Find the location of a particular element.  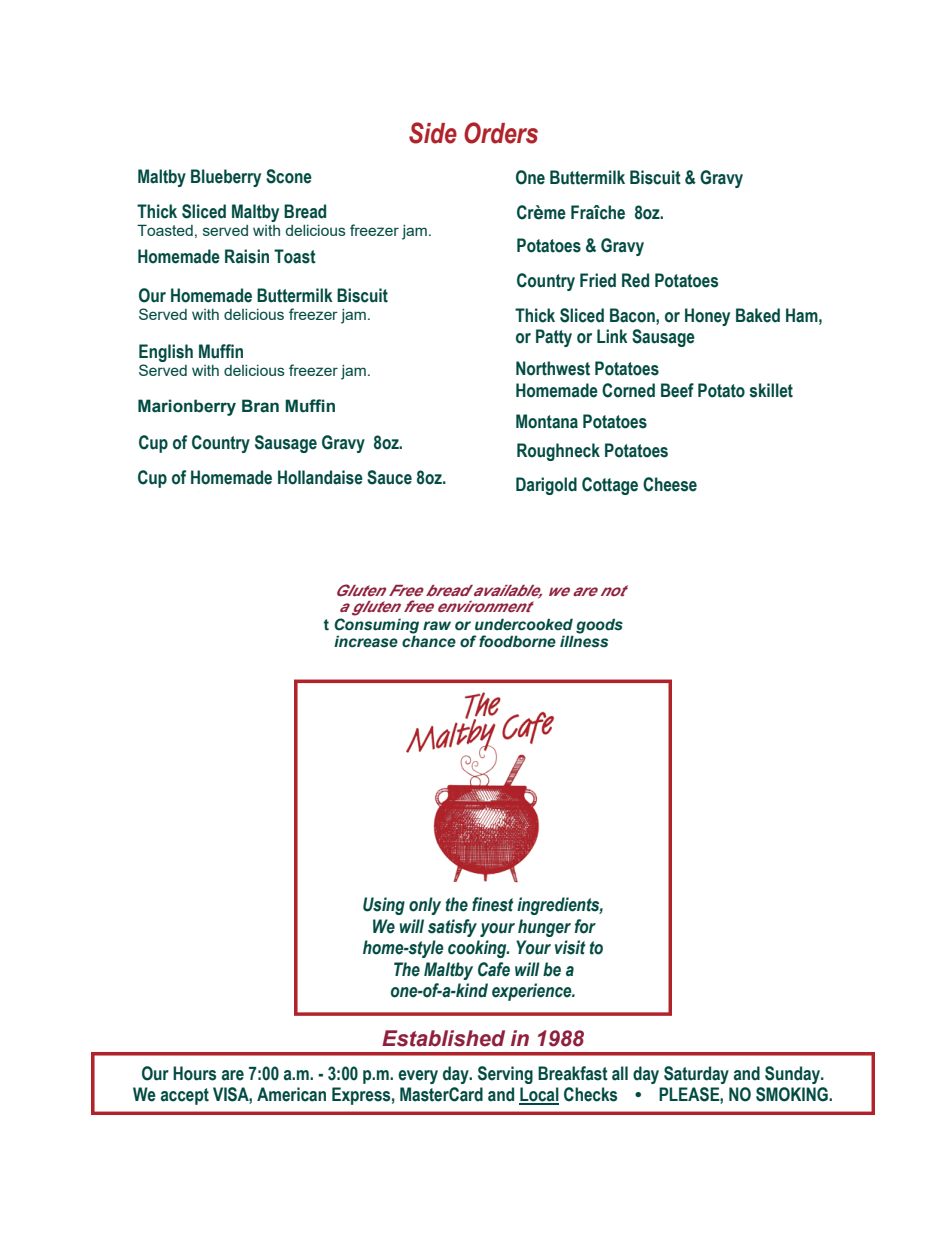

illness is located at coordinates (584, 641).
